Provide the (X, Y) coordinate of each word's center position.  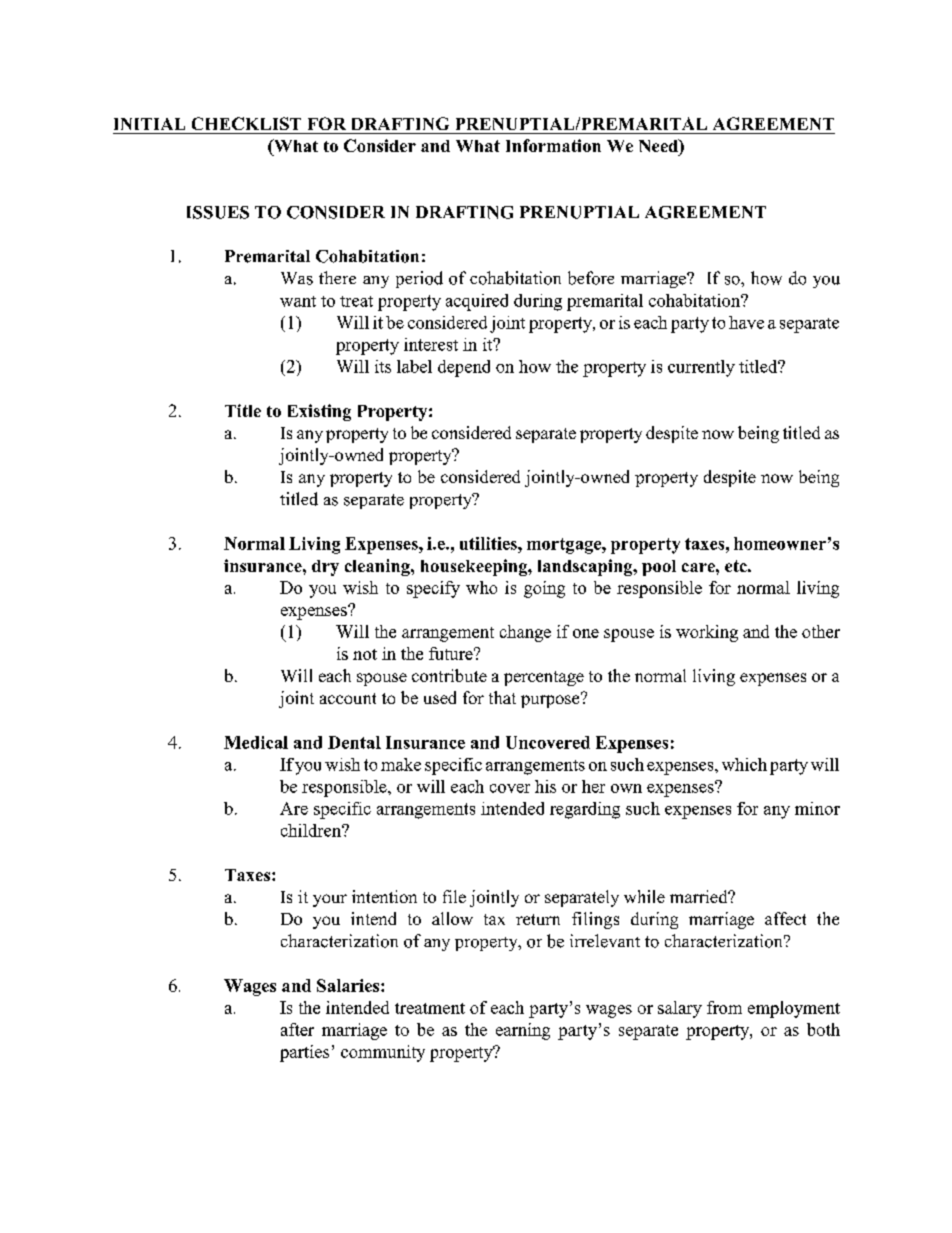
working (707, 633)
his (545, 786)
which (744, 764)
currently (701, 368)
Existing (319, 412)
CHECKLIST (246, 123)
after (297, 1029)
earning (523, 1031)
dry (325, 568)
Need (659, 145)
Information (553, 145)
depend (464, 368)
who (481, 587)
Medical (256, 742)
